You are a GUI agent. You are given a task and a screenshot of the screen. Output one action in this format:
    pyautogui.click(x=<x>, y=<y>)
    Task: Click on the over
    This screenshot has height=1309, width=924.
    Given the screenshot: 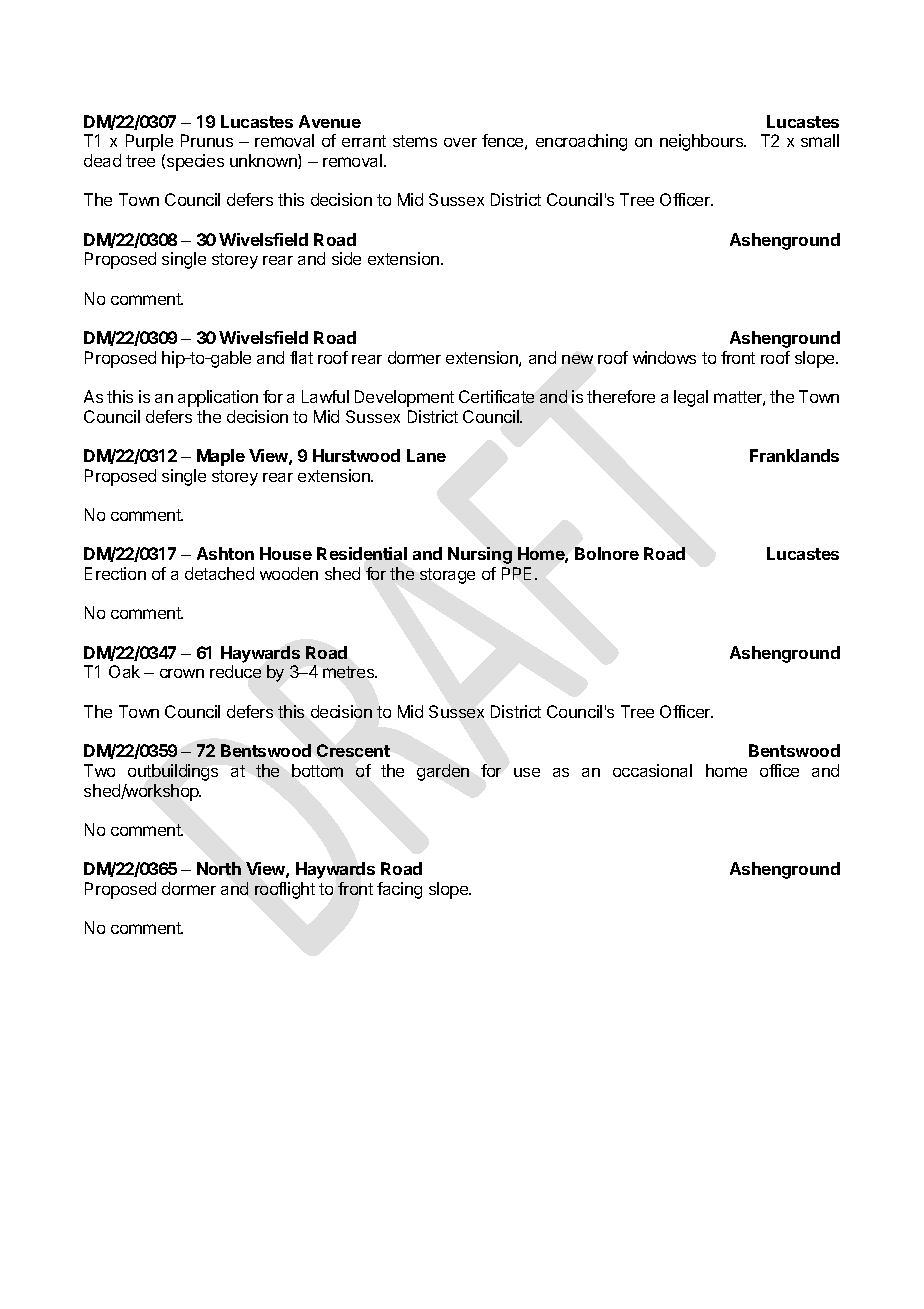 What is the action you would take?
    pyautogui.click(x=460, y=142)
